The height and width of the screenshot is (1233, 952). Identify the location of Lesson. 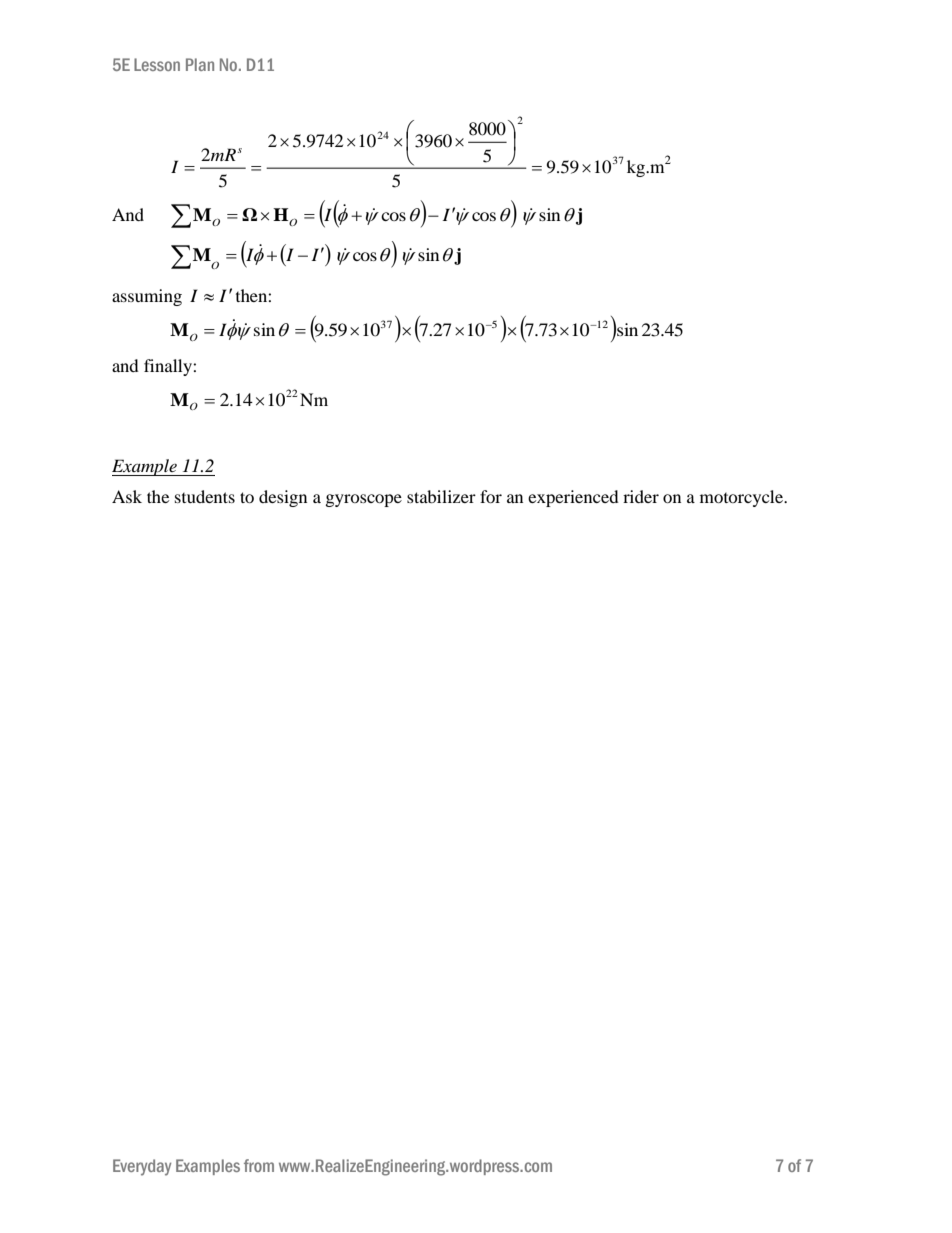
(157, 64).
